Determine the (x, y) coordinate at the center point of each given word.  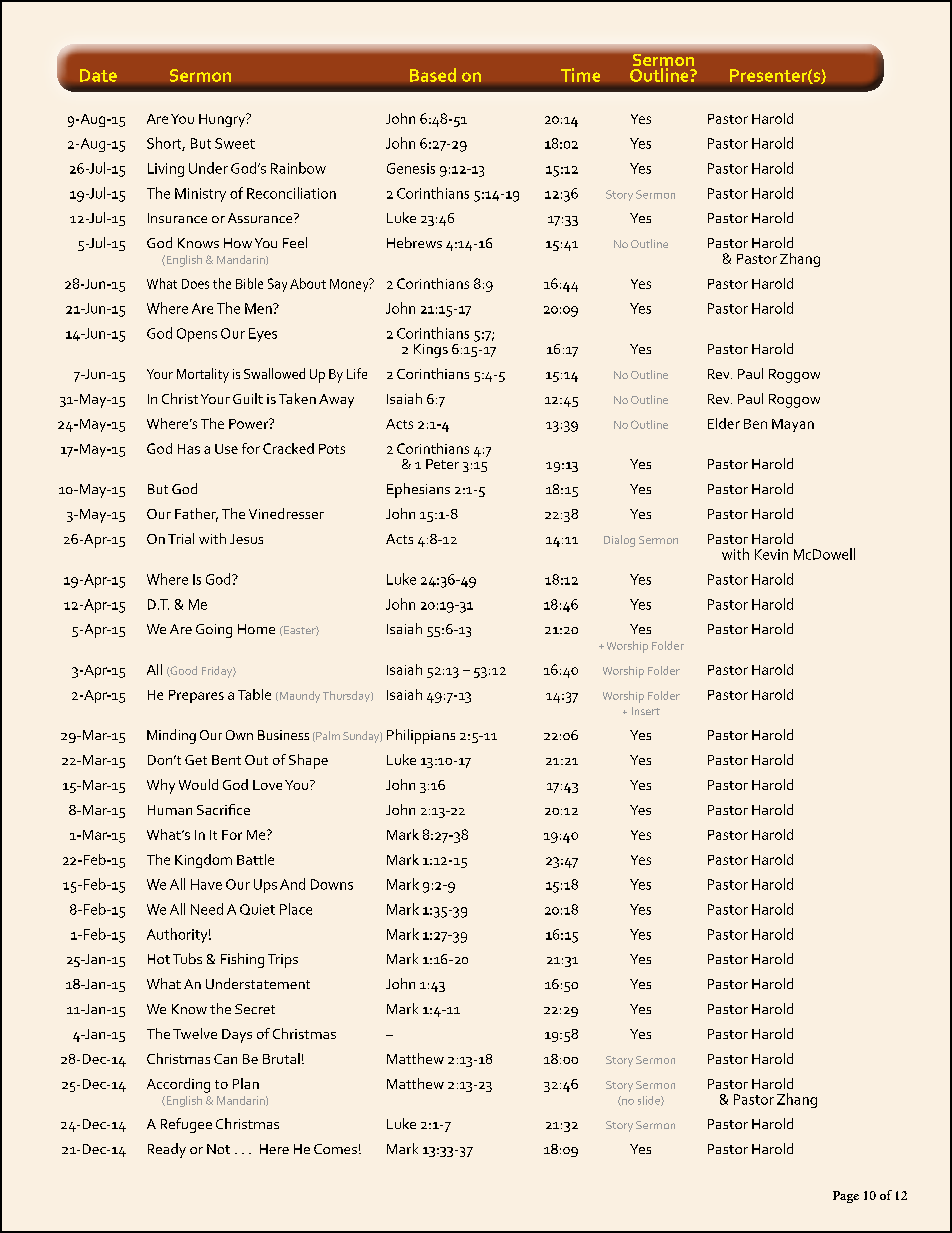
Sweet (235, 143)
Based (433, 75)
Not (218, 1149)
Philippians (421, 736)
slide (650, 1101)
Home (256, 629)
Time (580, 75)
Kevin (771, 554)
